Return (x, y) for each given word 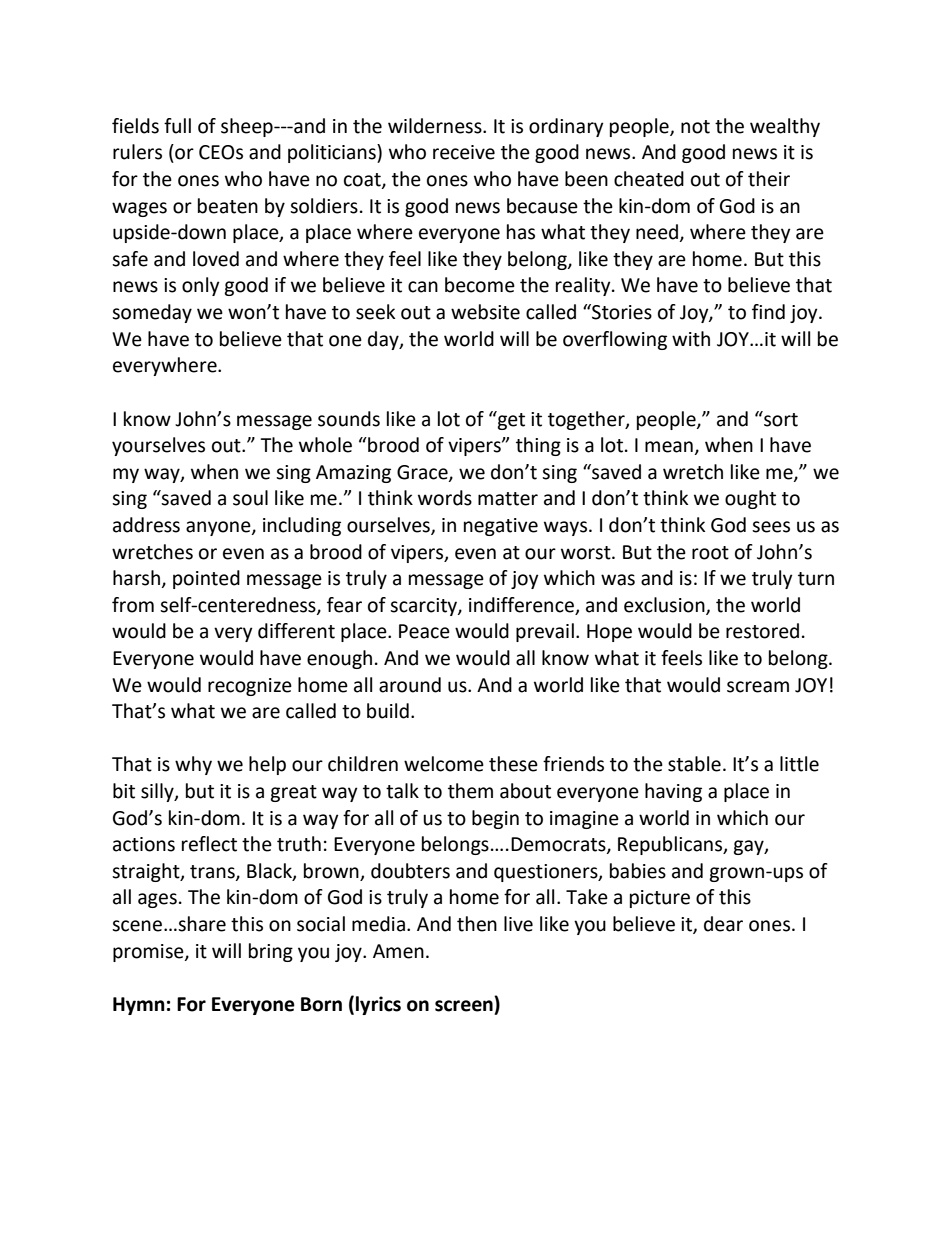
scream (758, 687)
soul (250, 498)
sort (780, 419)
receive (464, 152)
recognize (250, 687)
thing (538, 446)
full (177, 126)
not (695, 127)
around (410, 685)
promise (149, 953)
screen (464, 1006)
